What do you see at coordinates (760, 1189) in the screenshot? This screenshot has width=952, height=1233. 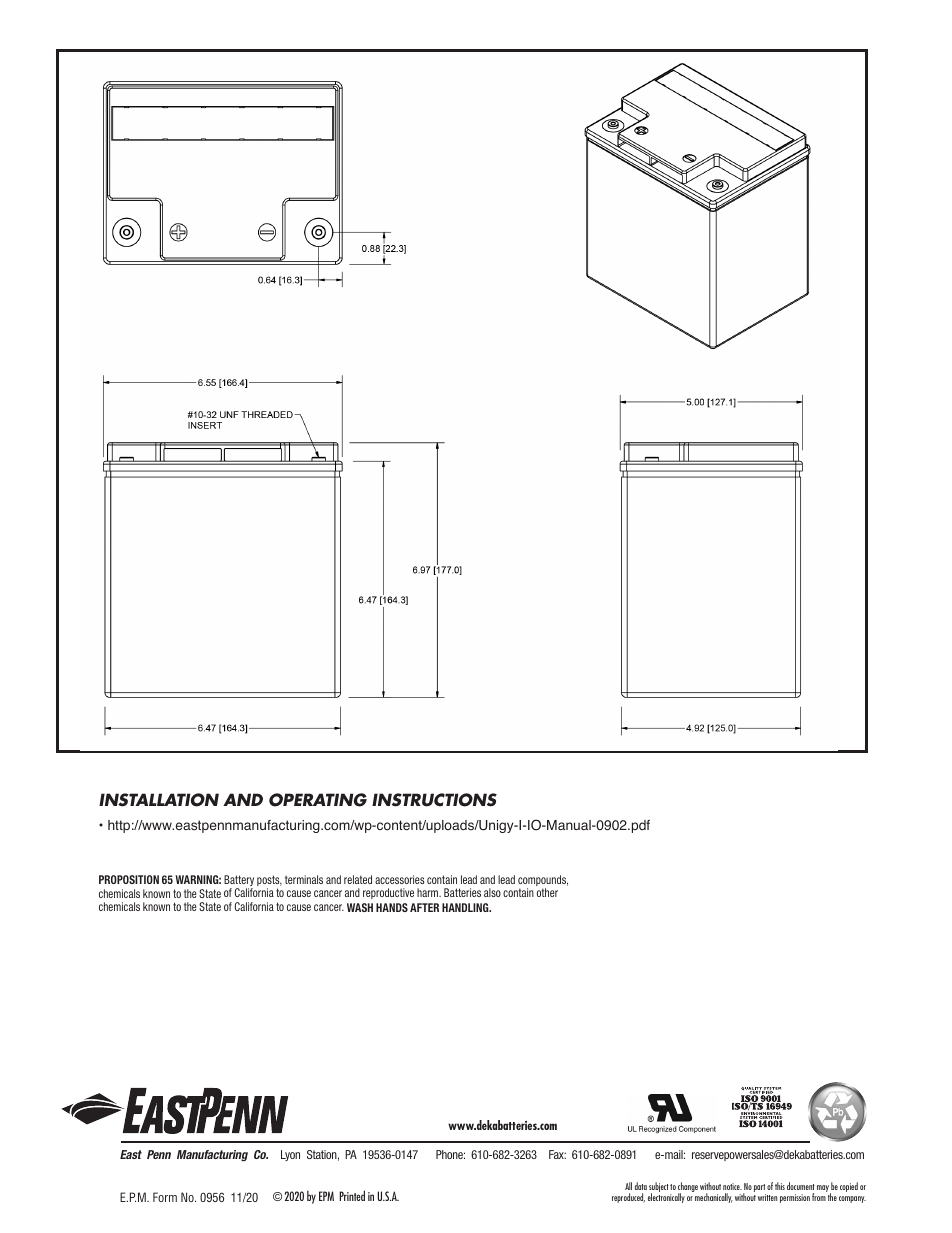 I see `part` at bounding box center [760, 1189].
